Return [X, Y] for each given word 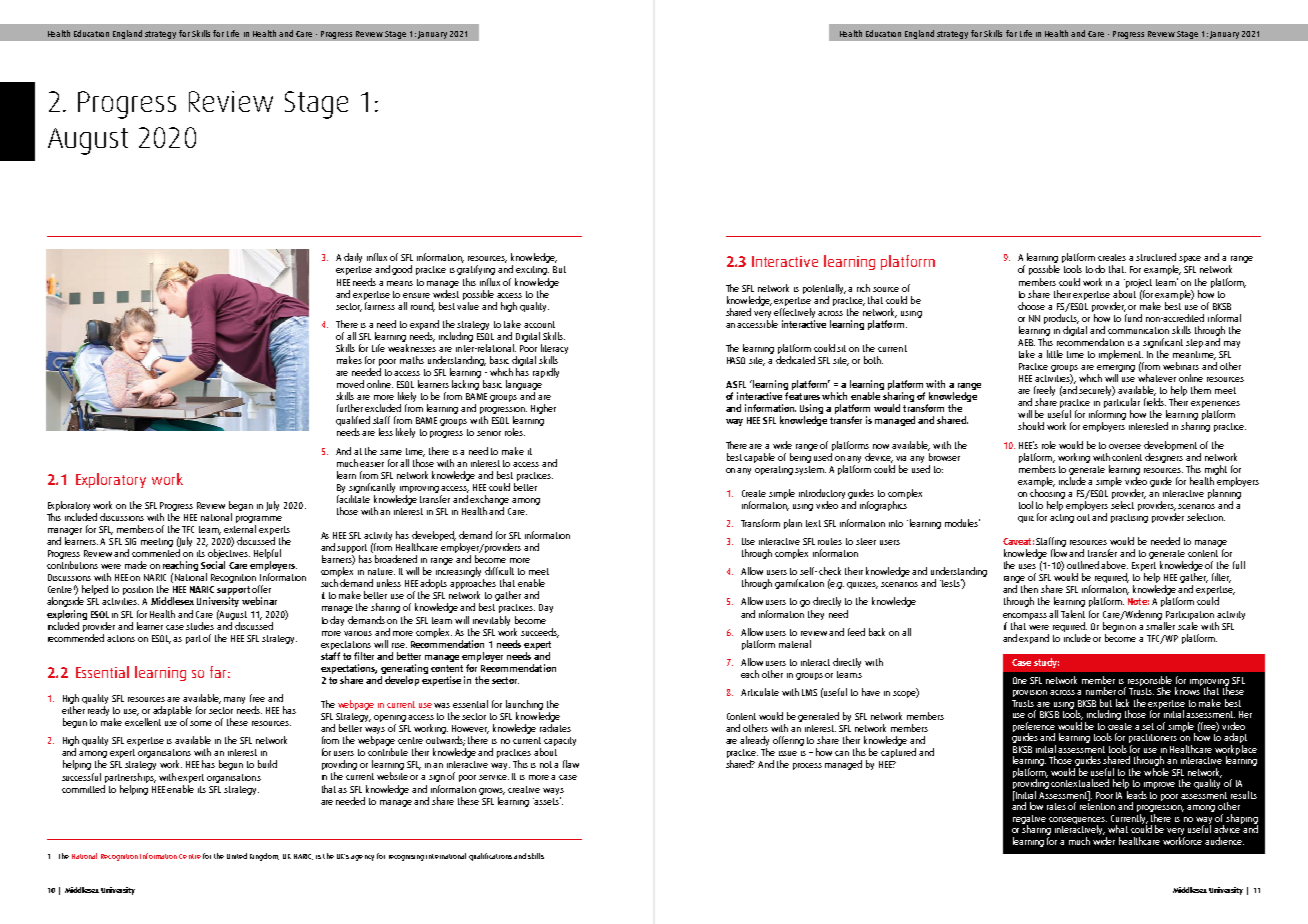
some [201, 723]
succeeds [540, 633]
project [1138, 283]
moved [350, 384]
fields [1155, 402]
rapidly [546, 373]
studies [200, 626]
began [241, 507]
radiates [555, 728]
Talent [1073, 614]
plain [793, 524]
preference [1034, 728]
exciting [532, 270]
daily [353, 258]
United [237, 856]
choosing [1047, 494]
